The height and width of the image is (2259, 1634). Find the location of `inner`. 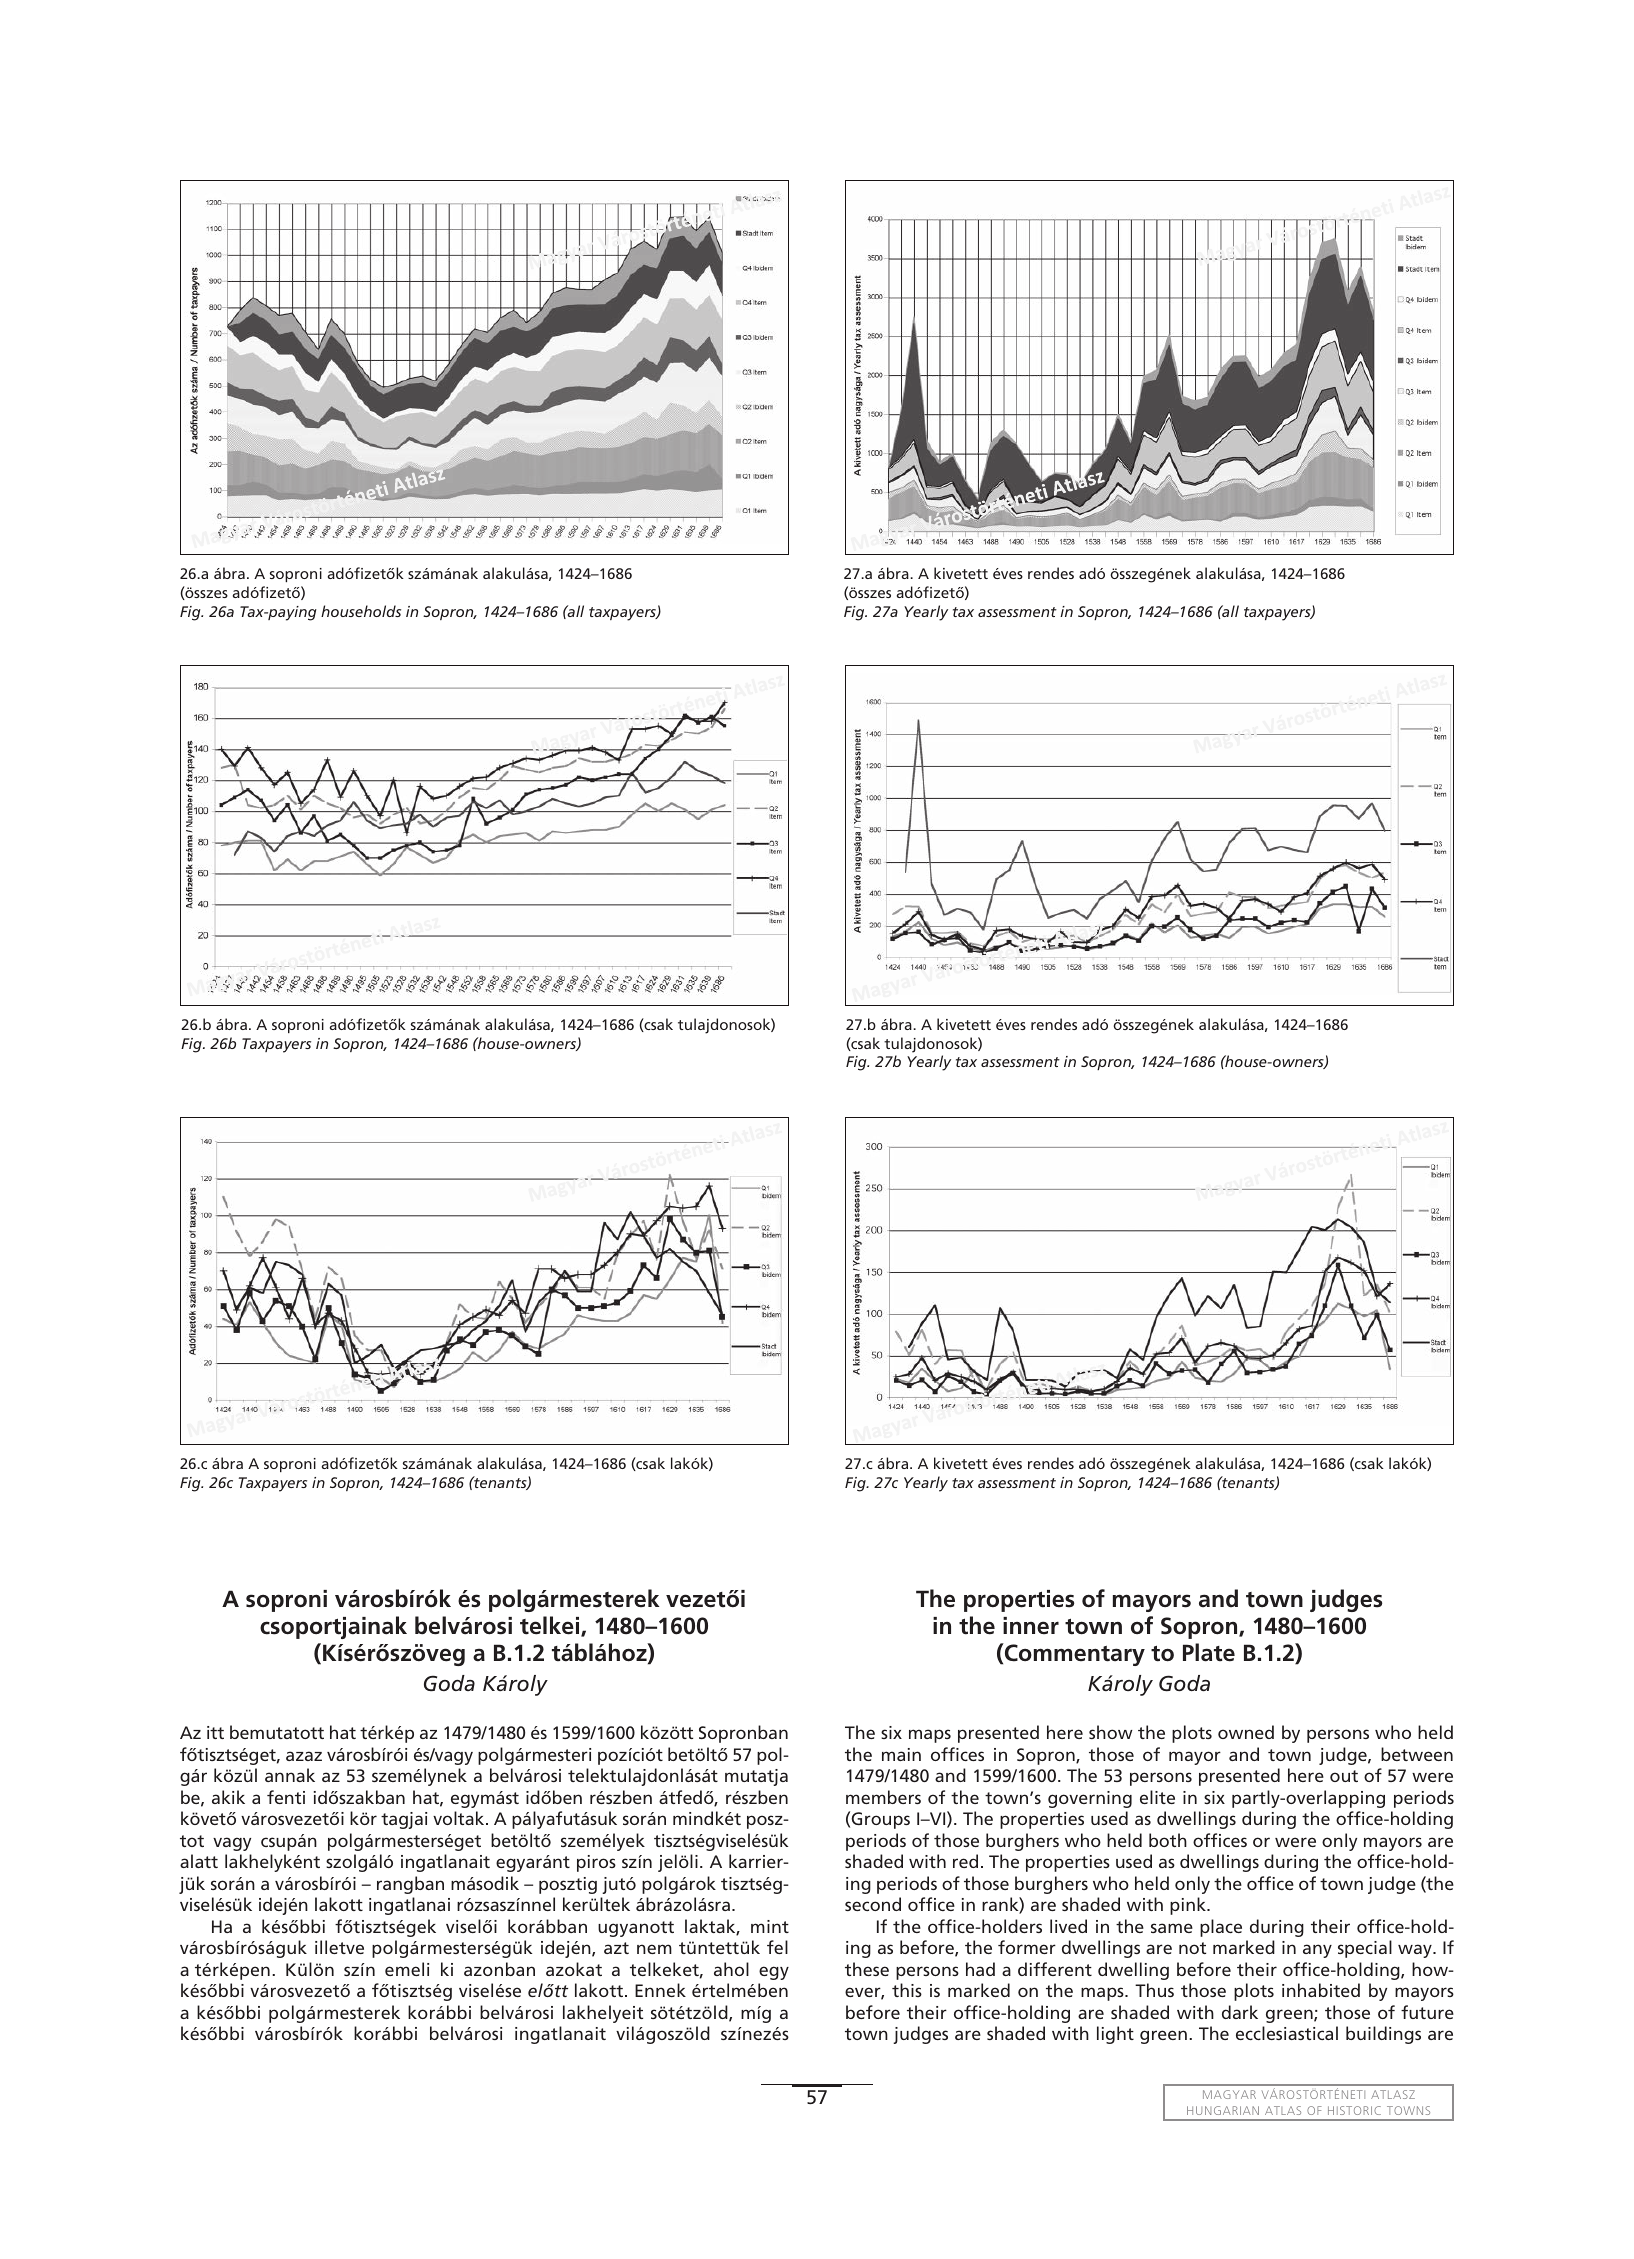

inner is located at coordinates (1031, 1626).
